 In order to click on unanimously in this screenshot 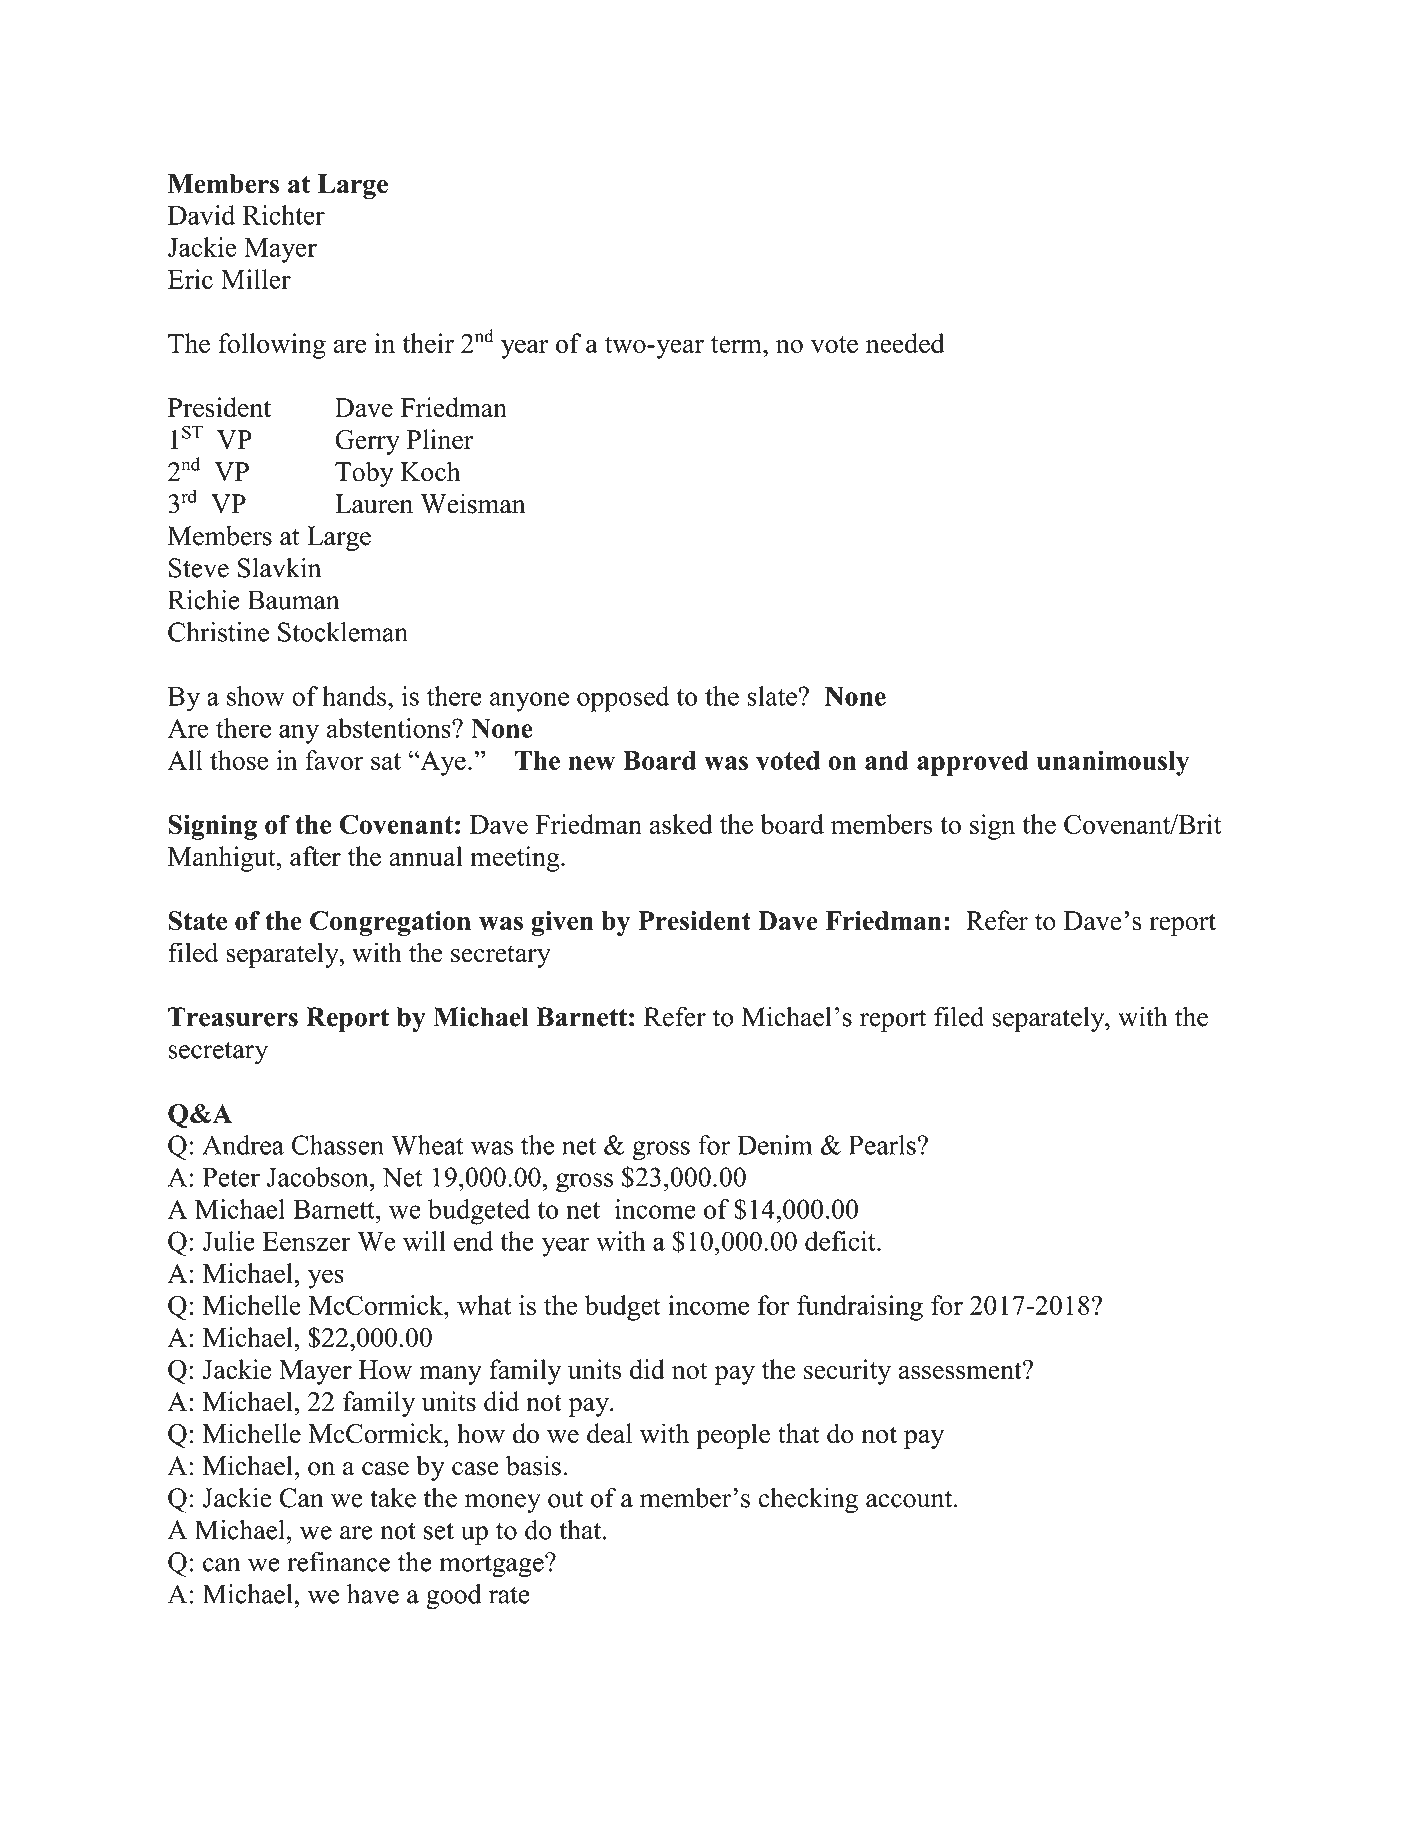, I will do `click(1113, 763)`.
